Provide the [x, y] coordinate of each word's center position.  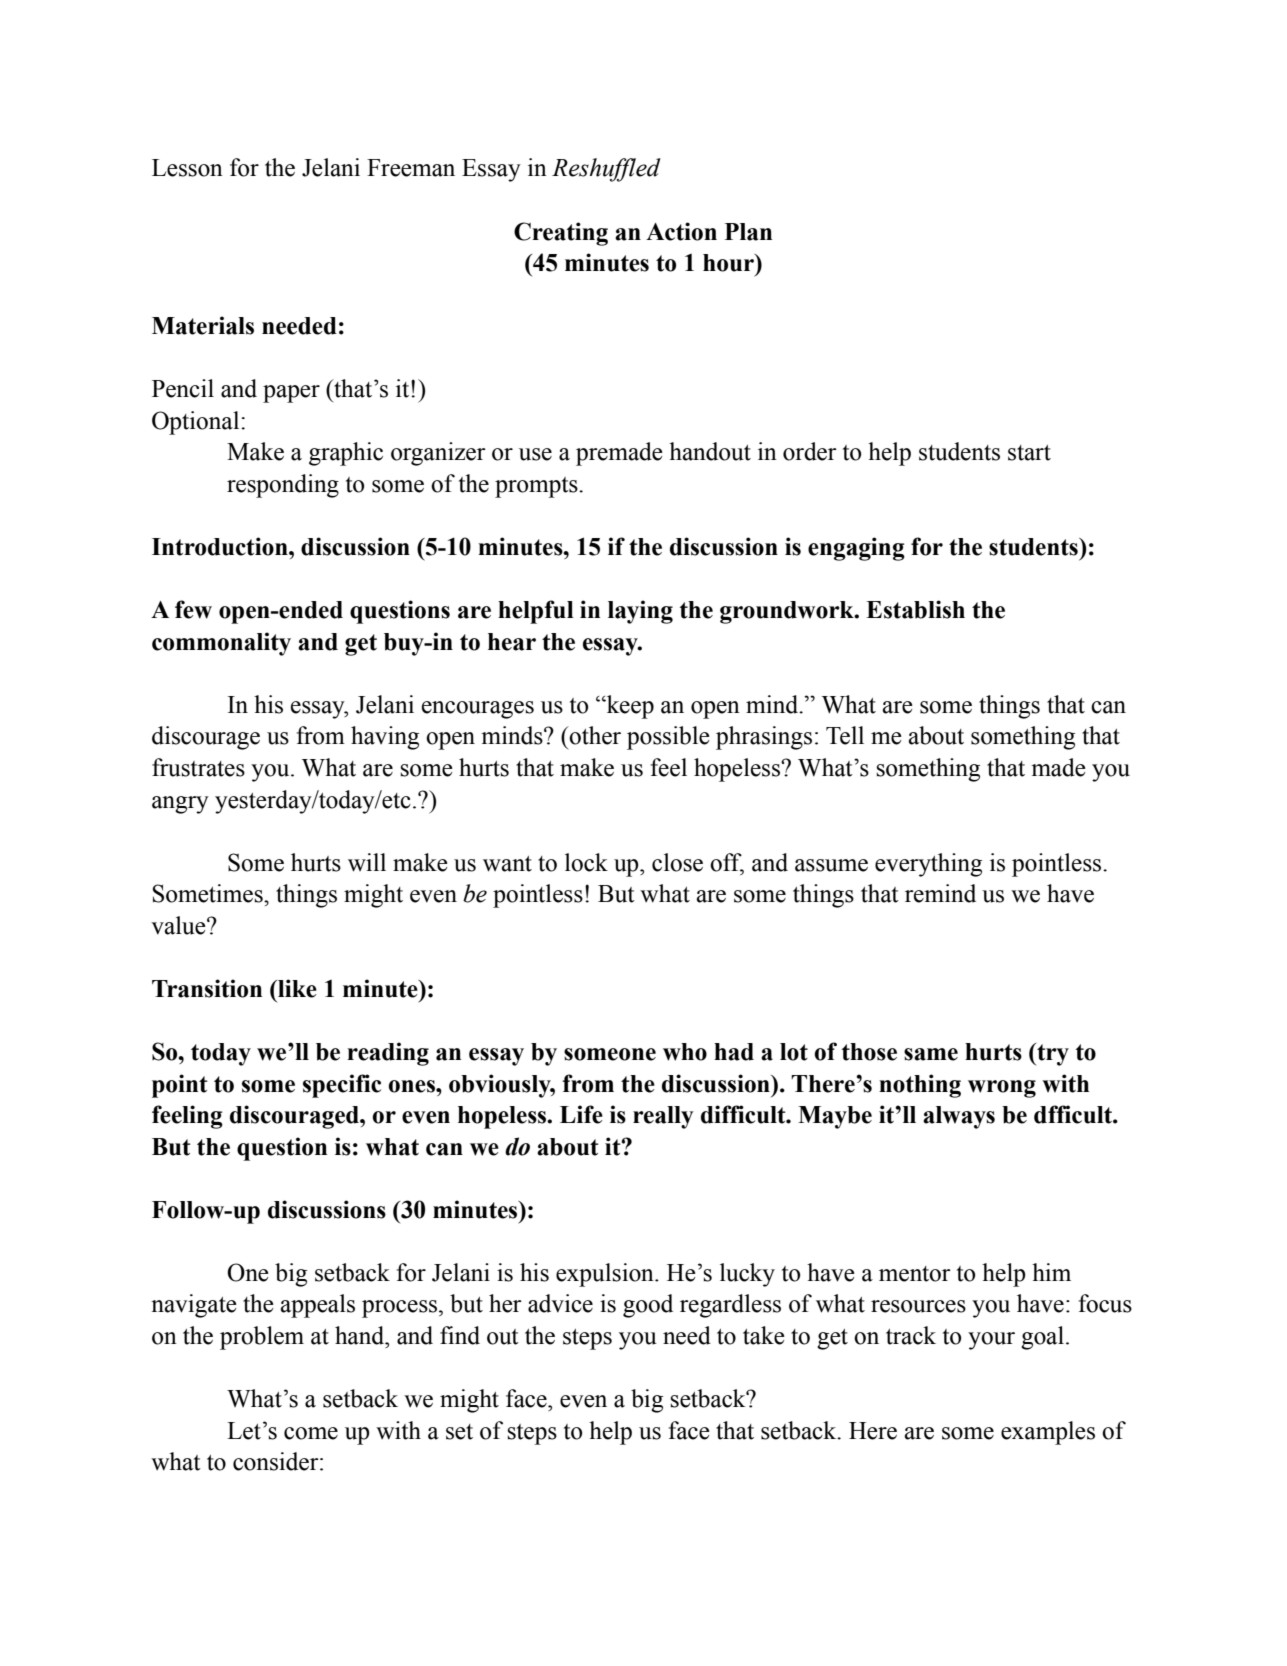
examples [1048, 1433]
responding [283, 486]
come [311, 1433]
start [1029, 453]
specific [342, 1086]
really [663, 1117]
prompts [537, 487]
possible [668, 738]
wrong [1002, 1089]
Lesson [187, 168]
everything [928, 865]
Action [681, 231]
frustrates [198, 767]
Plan [748, 232]
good [648, 1306]
